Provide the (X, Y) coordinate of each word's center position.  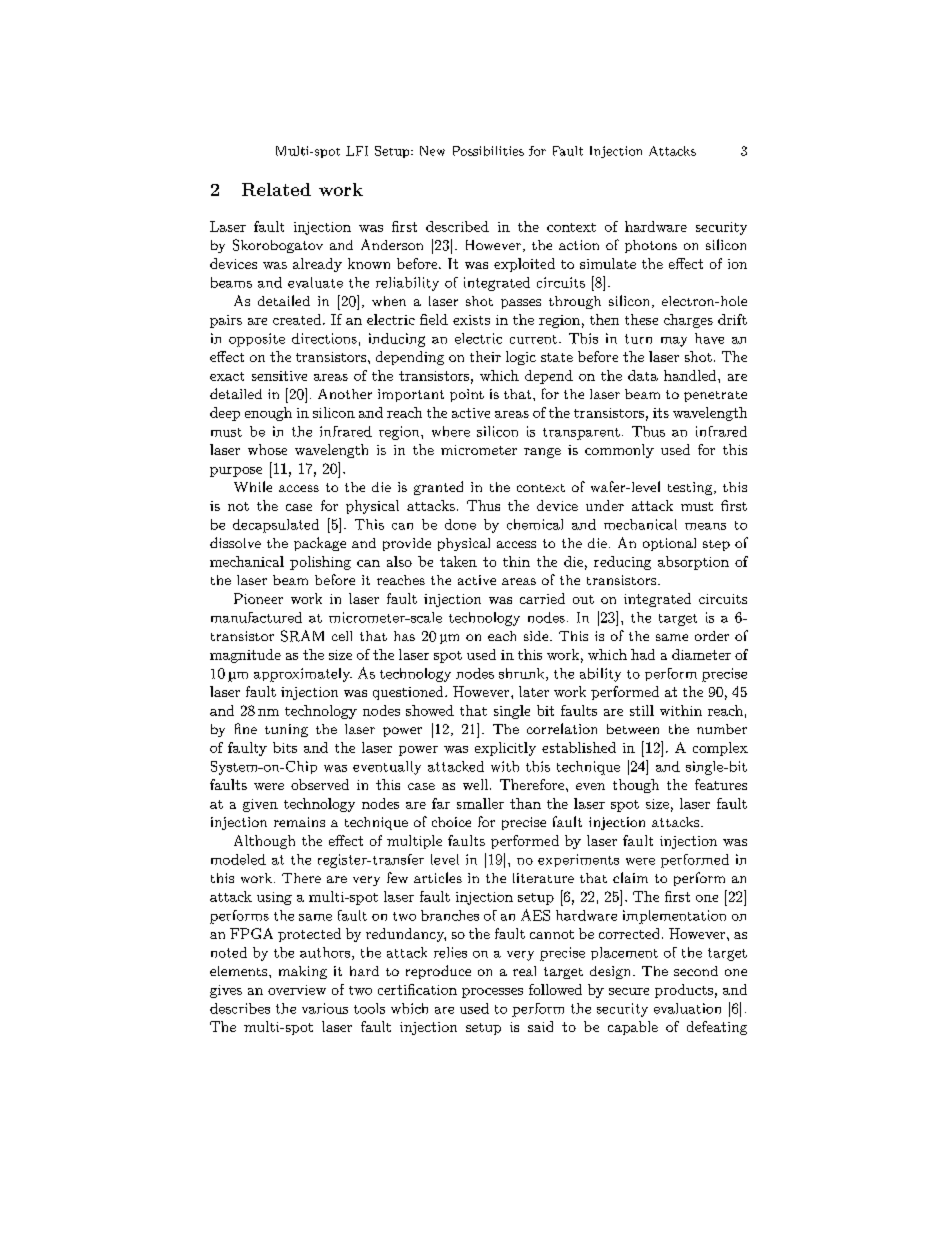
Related (276, 189)
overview (297, 990)
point (467, 395)
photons (651, 246)
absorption (693, 563)
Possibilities (488, 151)
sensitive (279, 376)
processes (492, 993)
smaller (480, 803)
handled (690, 375)
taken (458, 561)
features (721, 784)
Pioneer (258, 598)
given (260, 805)
